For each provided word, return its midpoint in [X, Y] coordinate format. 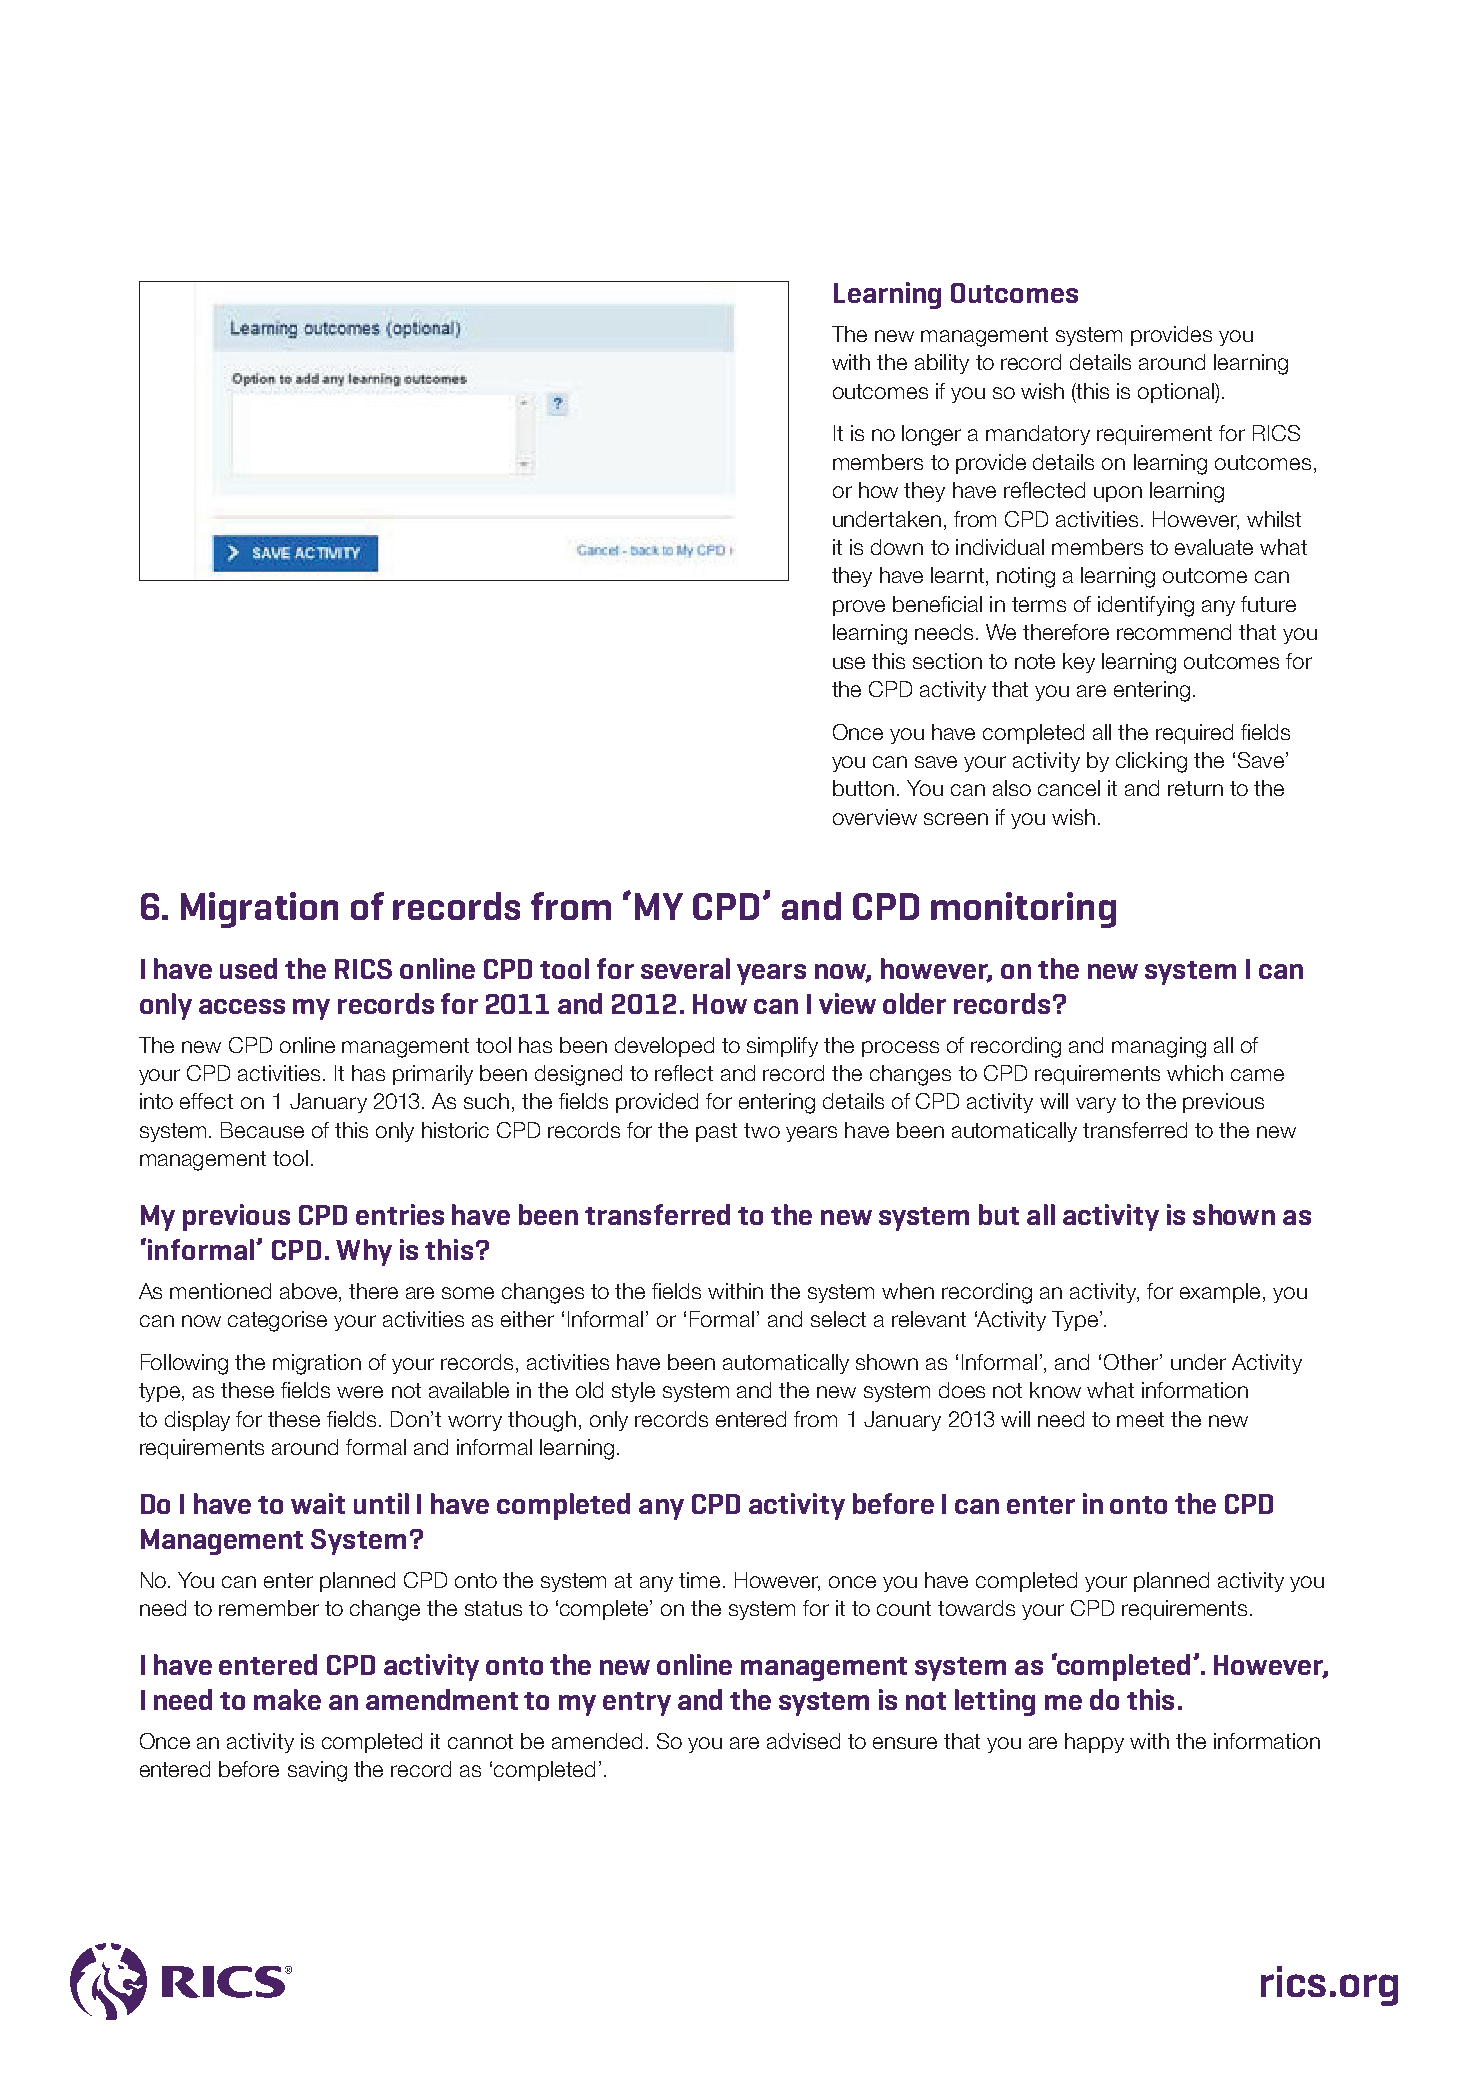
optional [1177, 393]
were [360, 1392]
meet [1140, 1419]
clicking [1151, 762]
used [248, 968]
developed [664, 1047]
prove [859, 608]
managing [1159, 1047]
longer [931, 435]
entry [637, 1704]
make [287, 1699]
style [633, 1392]
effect [206, 1101]
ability [942, 364]
